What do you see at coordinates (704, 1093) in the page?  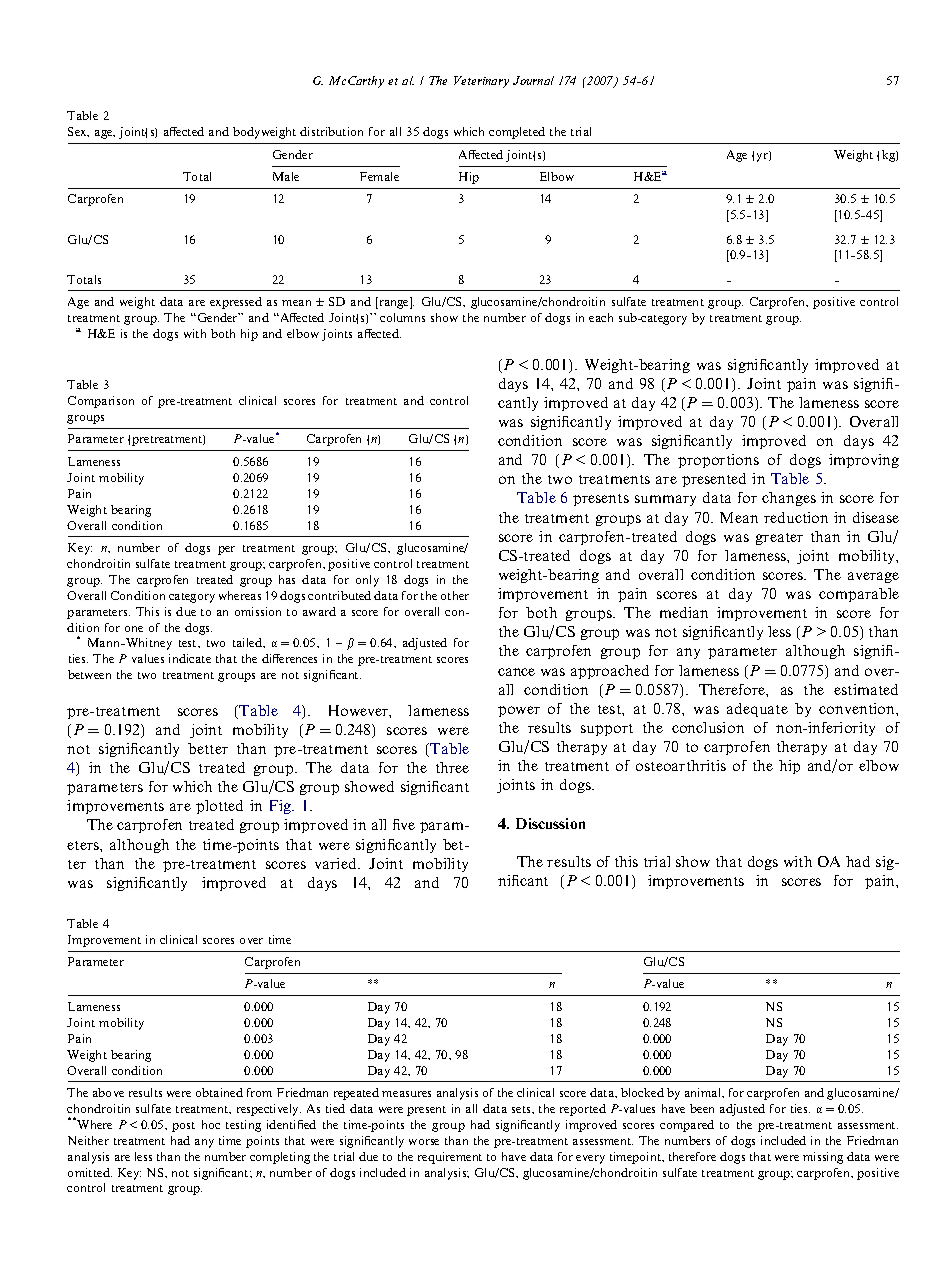 I see `animal` at bounding box center [704, 1093].
